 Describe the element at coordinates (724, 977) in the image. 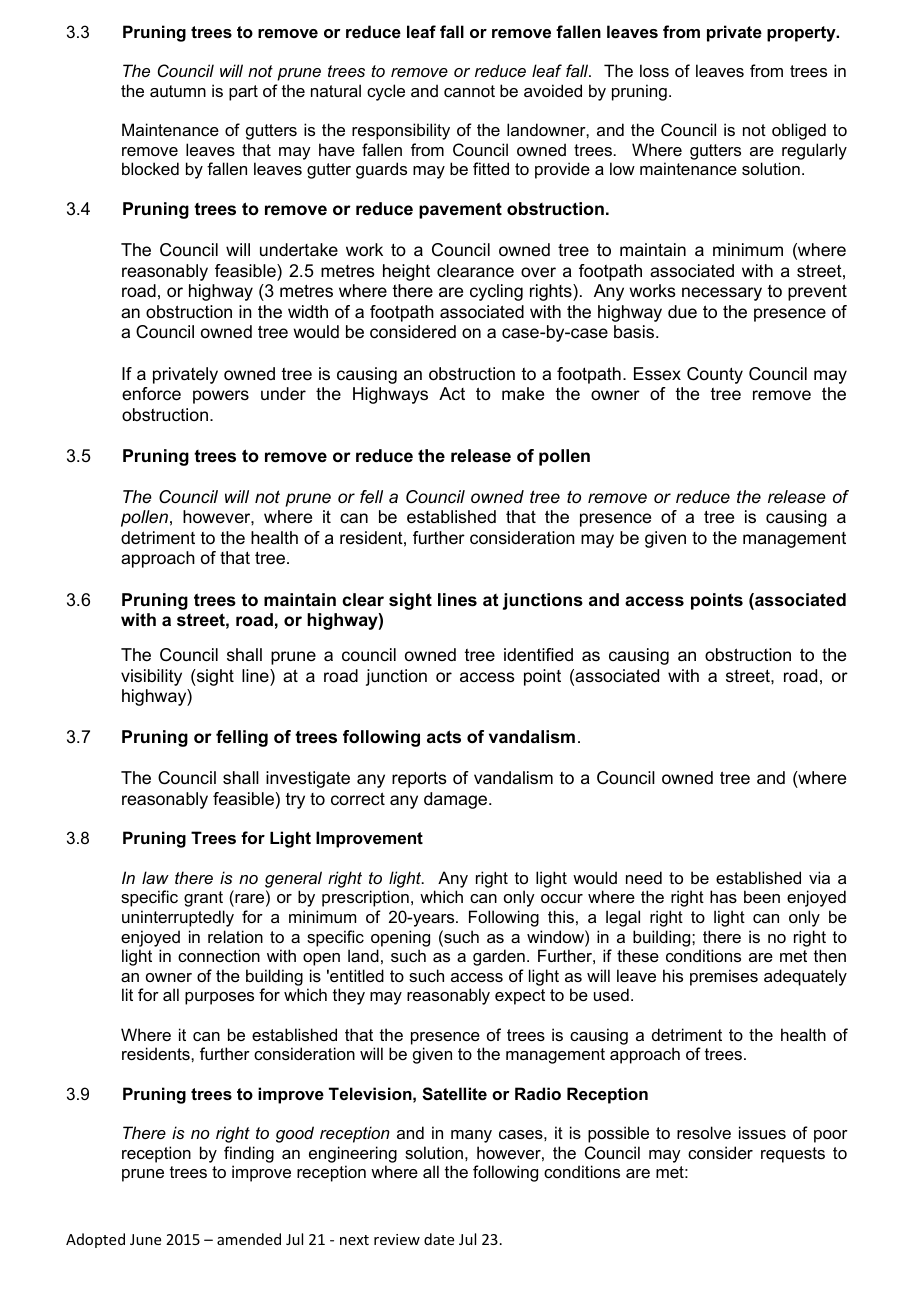

I see `premises` at that location.
